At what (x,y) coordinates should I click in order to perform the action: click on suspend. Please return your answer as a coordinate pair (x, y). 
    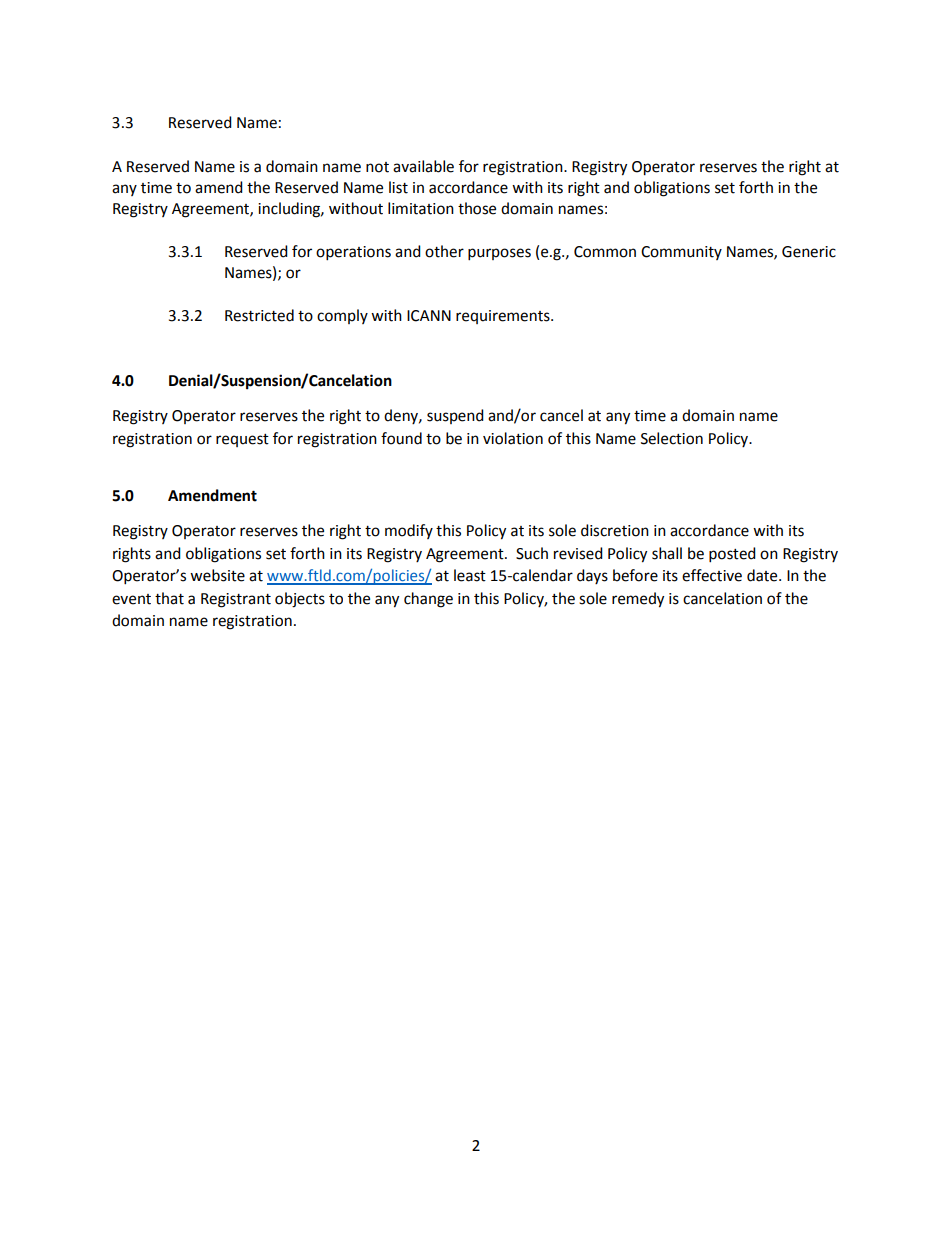
    Looking at the image, I should click on (455, 416).
